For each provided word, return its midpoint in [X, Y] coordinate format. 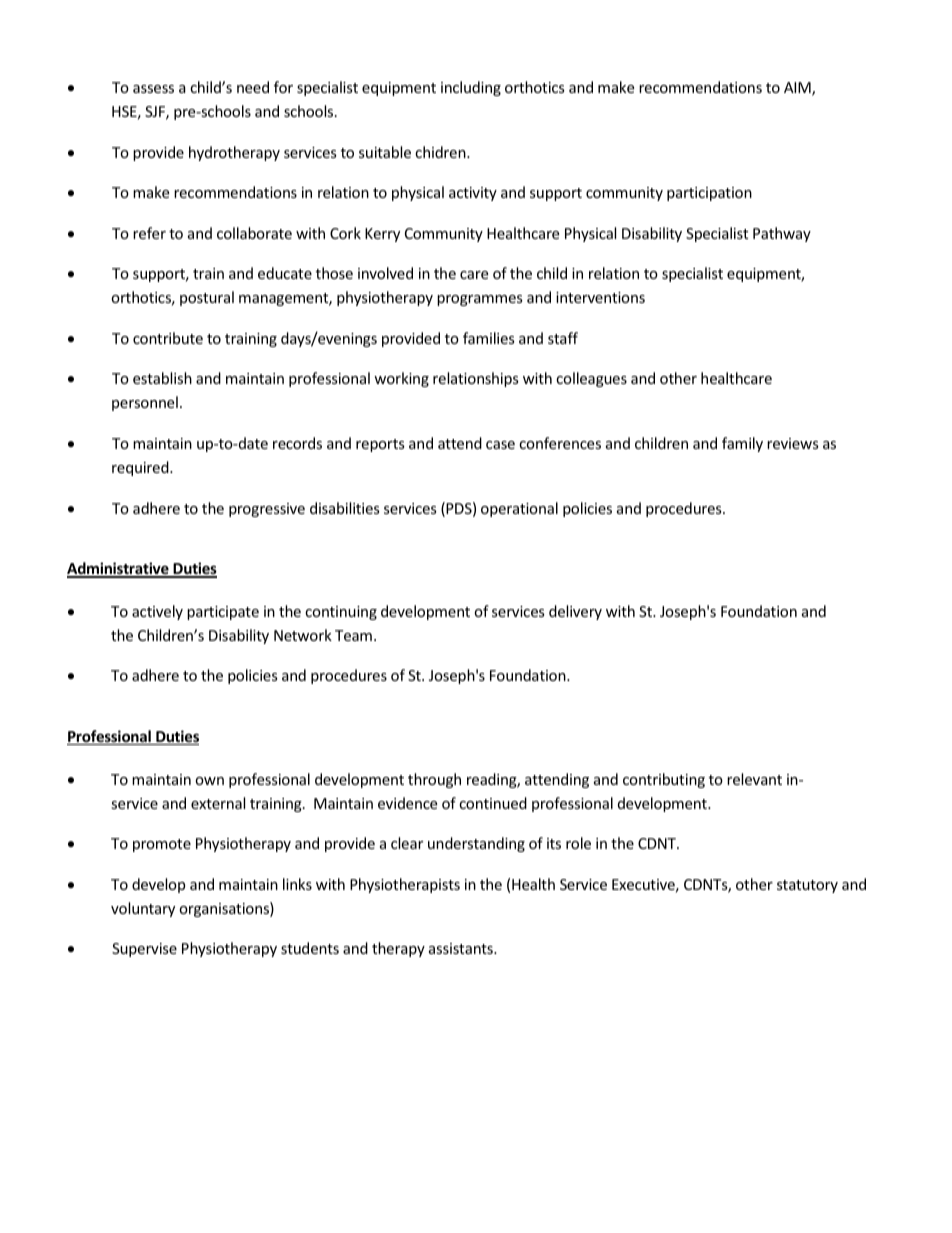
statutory [807, 886]
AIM [798, 89]
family [742, 444]
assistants [462, 948]
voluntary [143, 909]
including [471, 88]
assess [153, 89]
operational [519, 509]
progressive [267, 510]
